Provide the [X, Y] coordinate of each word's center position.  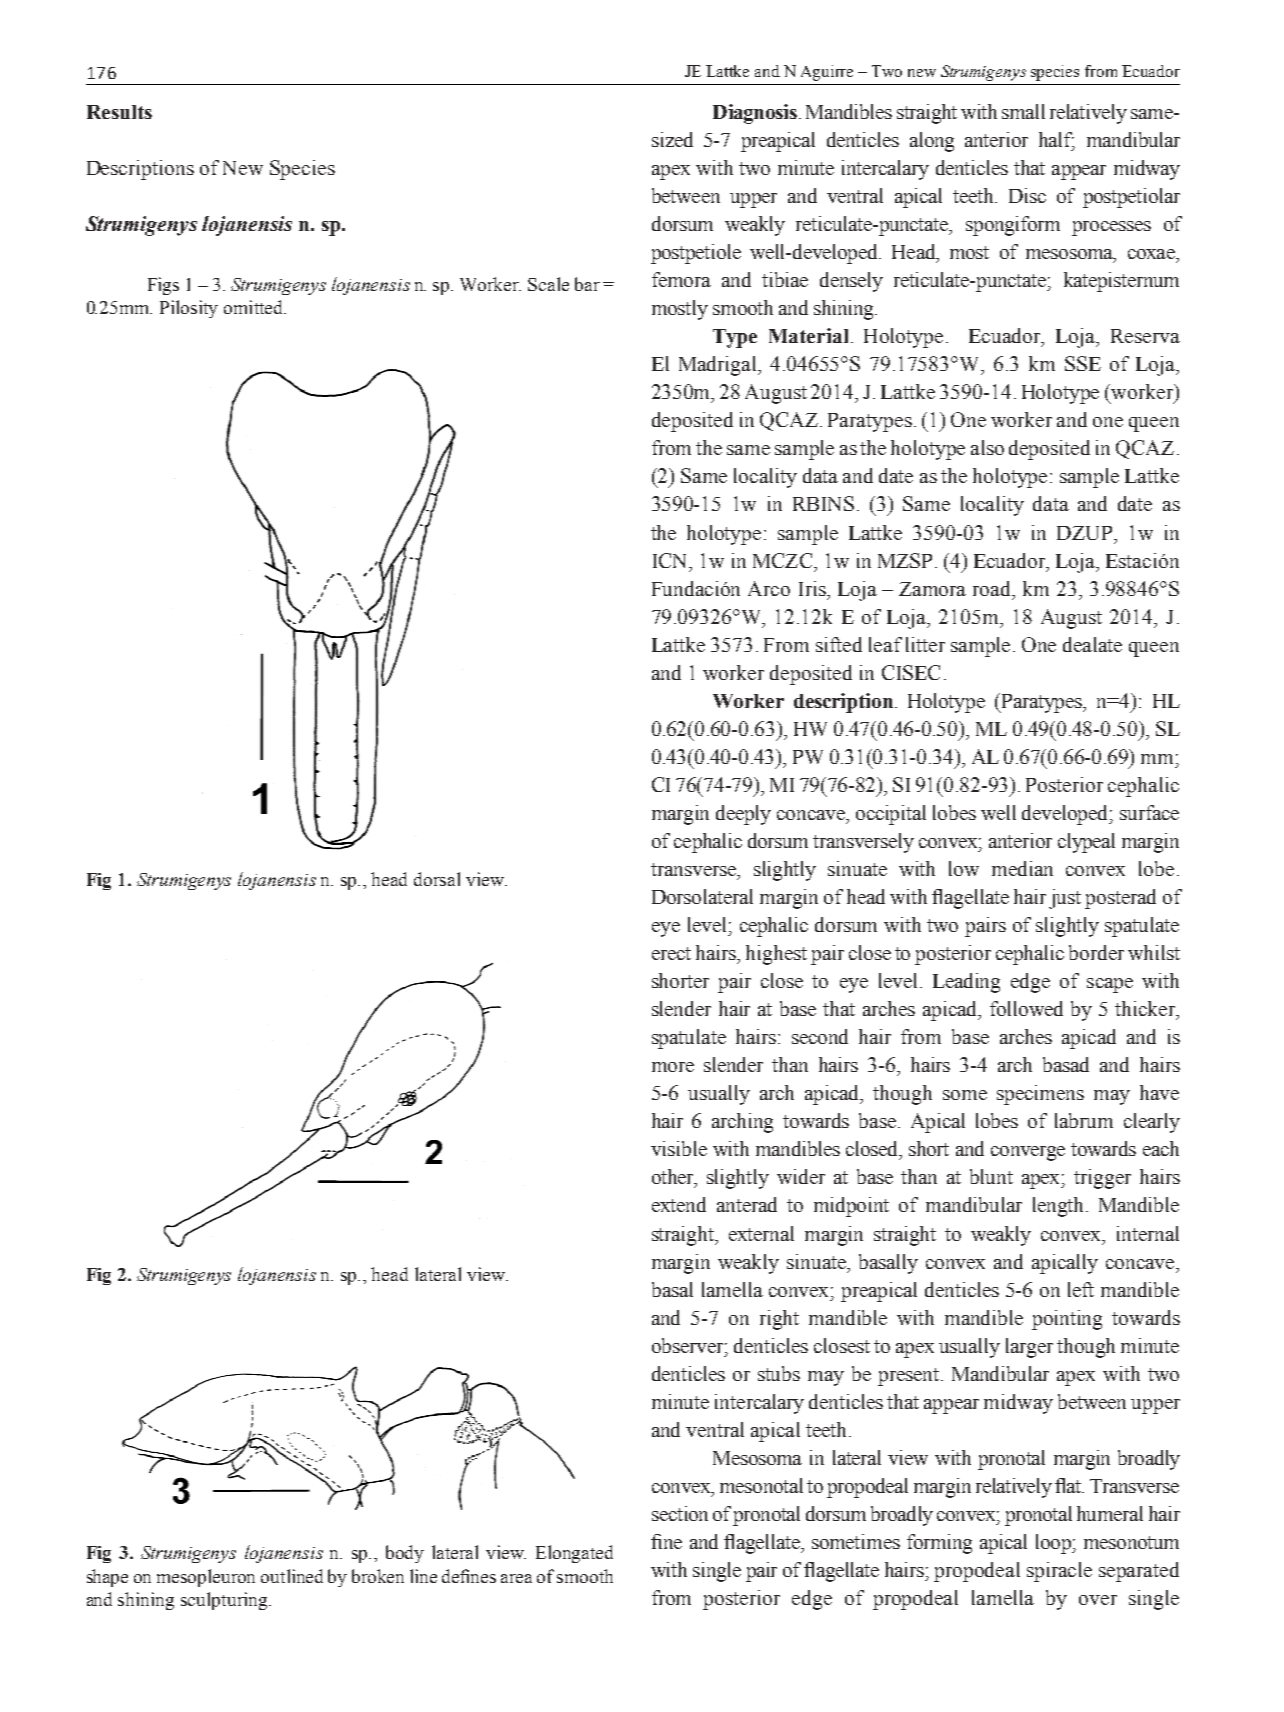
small [1023, 111]
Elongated [574, 1554]
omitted [255, 307]
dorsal [437, 879]
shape [107, 1578]
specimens [1040, 1095]
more [673, 1067]
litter [925, 644]
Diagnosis [755, 114]
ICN [671, 560]
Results [119, 112]
